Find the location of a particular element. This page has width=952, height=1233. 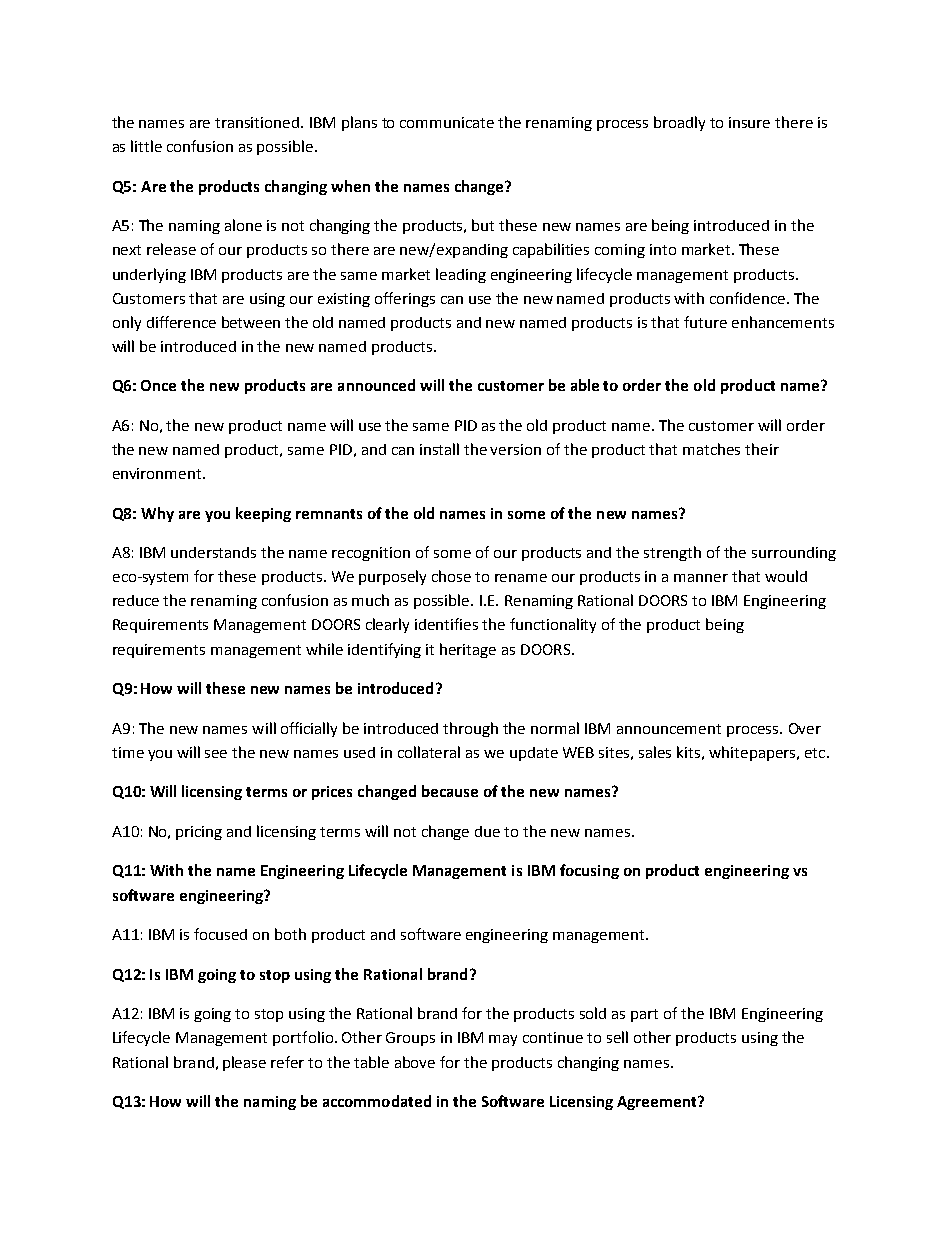

little is located at coordinates (146, 146).
